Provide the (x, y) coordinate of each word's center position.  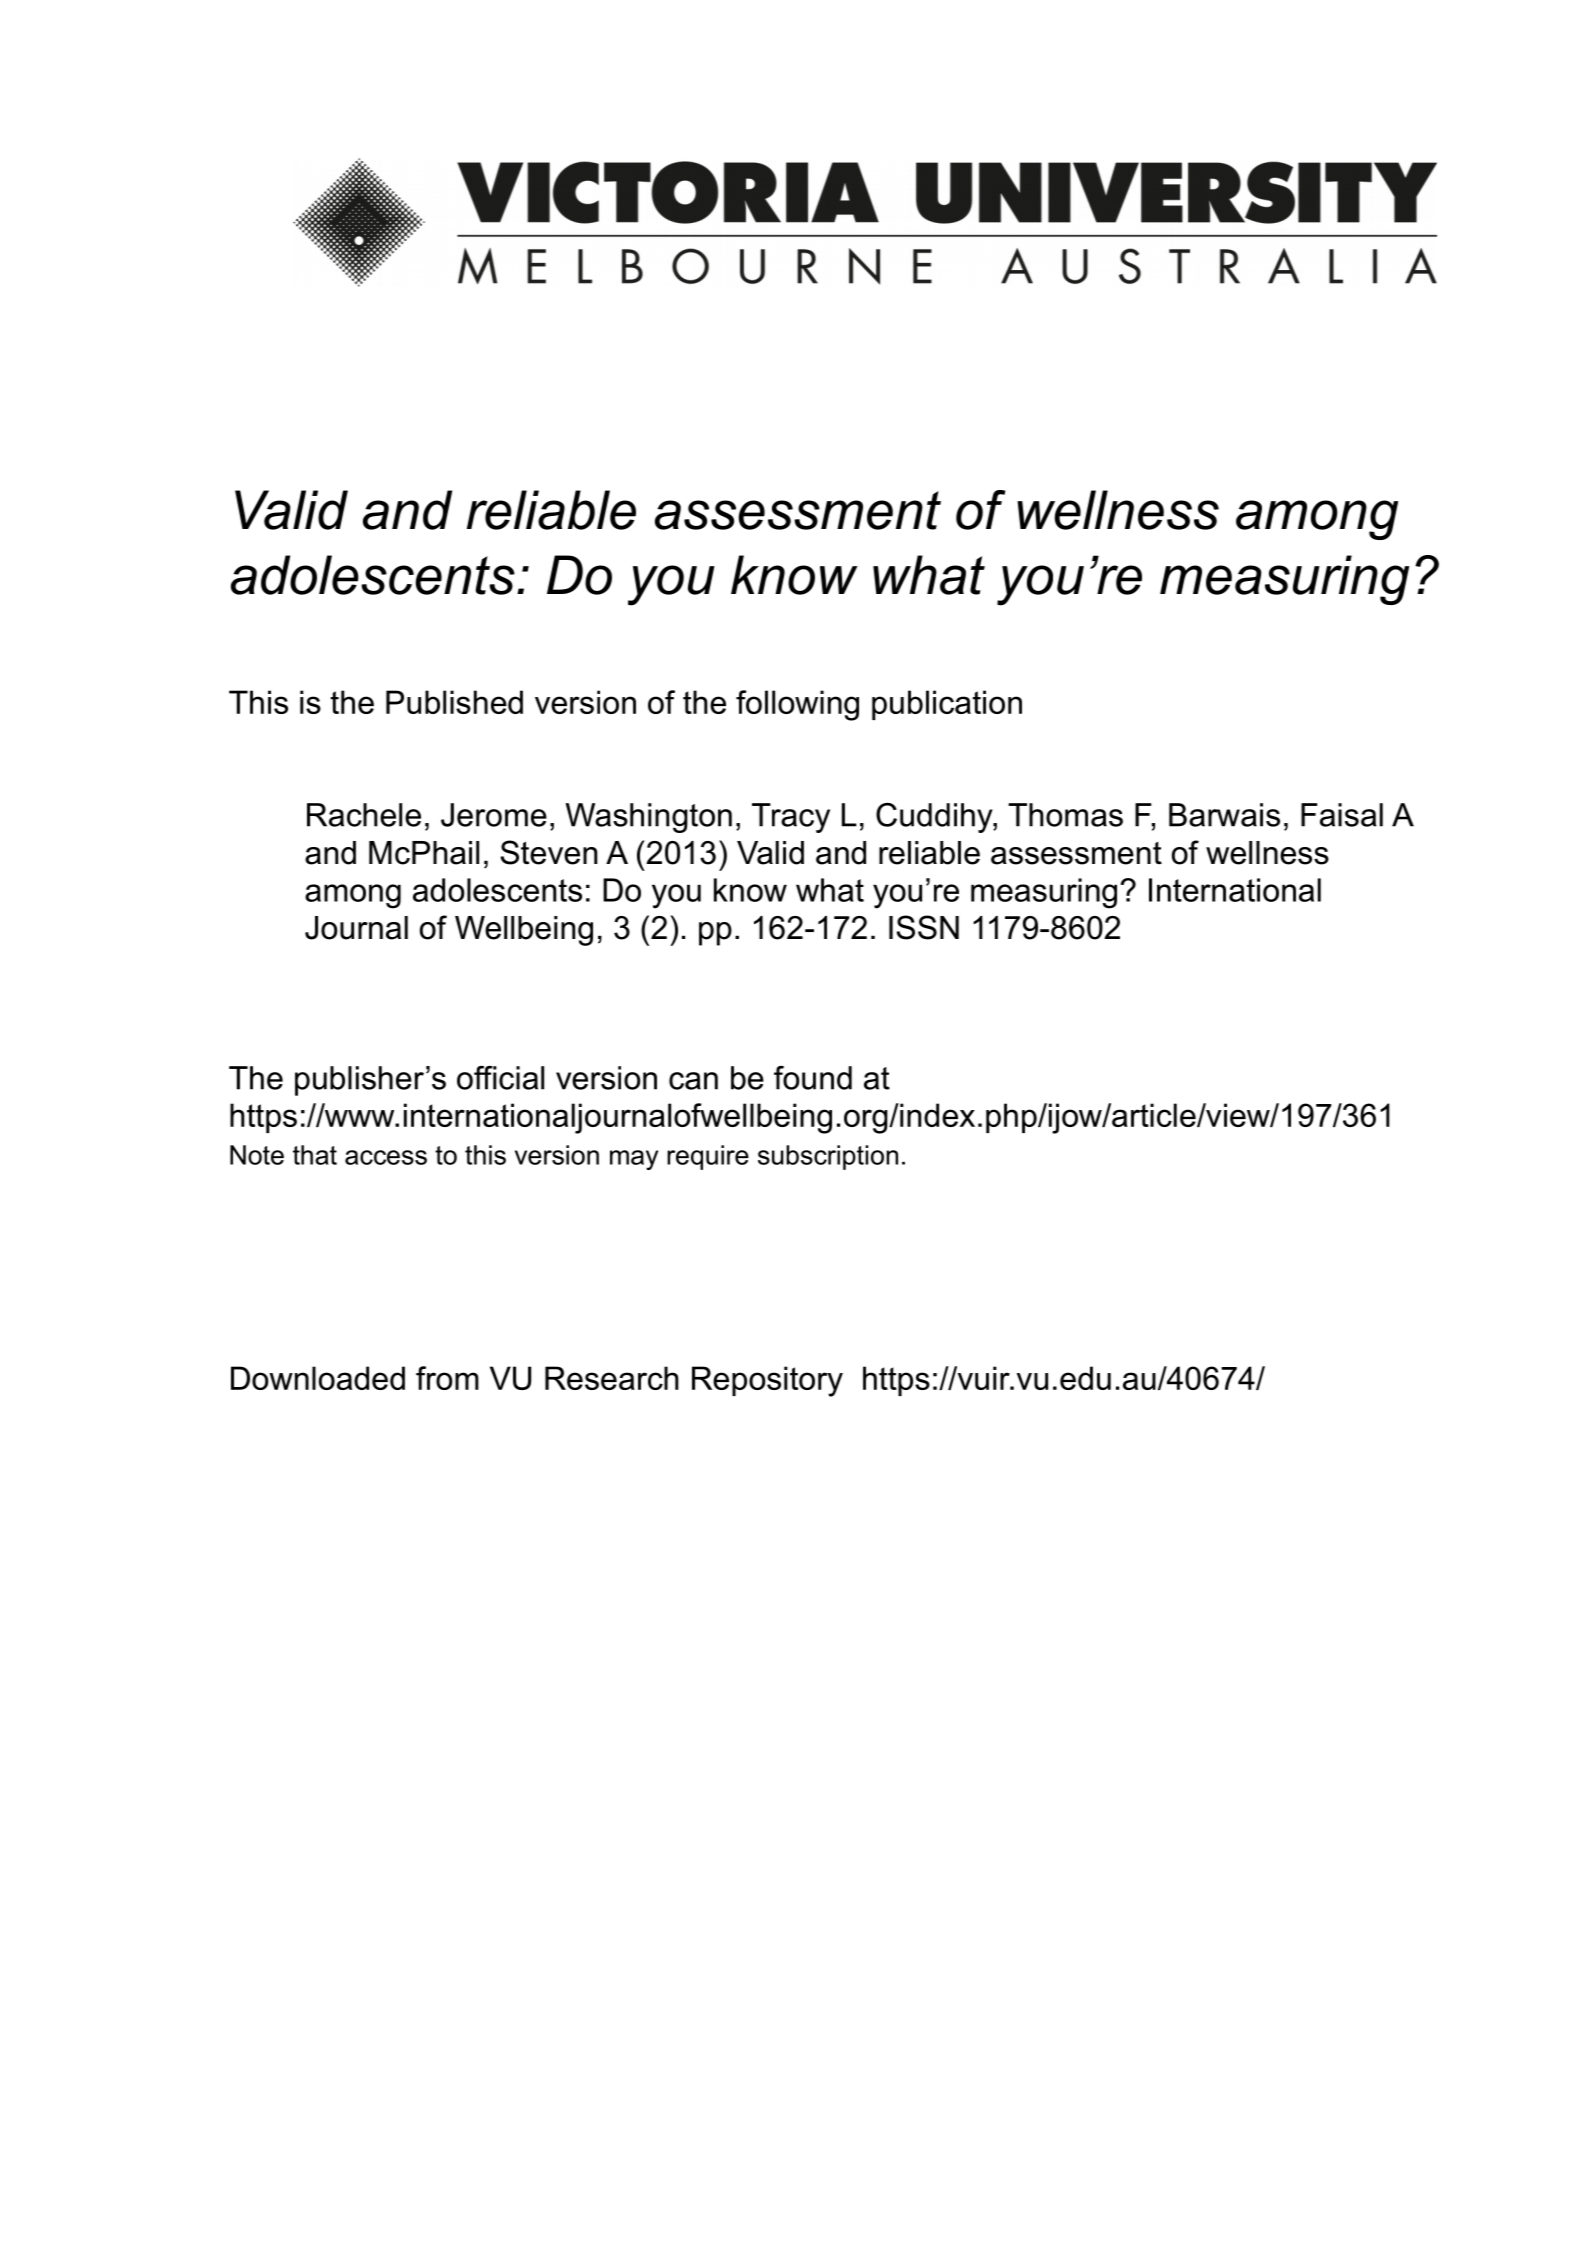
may (634, 1160)
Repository (767, 1381)
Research (612, 1378)
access (386, 1157)
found (813, 1078)
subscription (828, 1157)
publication (947, 705)
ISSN (924, 927)
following (797, 705)
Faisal (1342, 815)
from (447, 1378)
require (708, 1157)
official (500, 1078)
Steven (548, 852)
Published (454, 702)
